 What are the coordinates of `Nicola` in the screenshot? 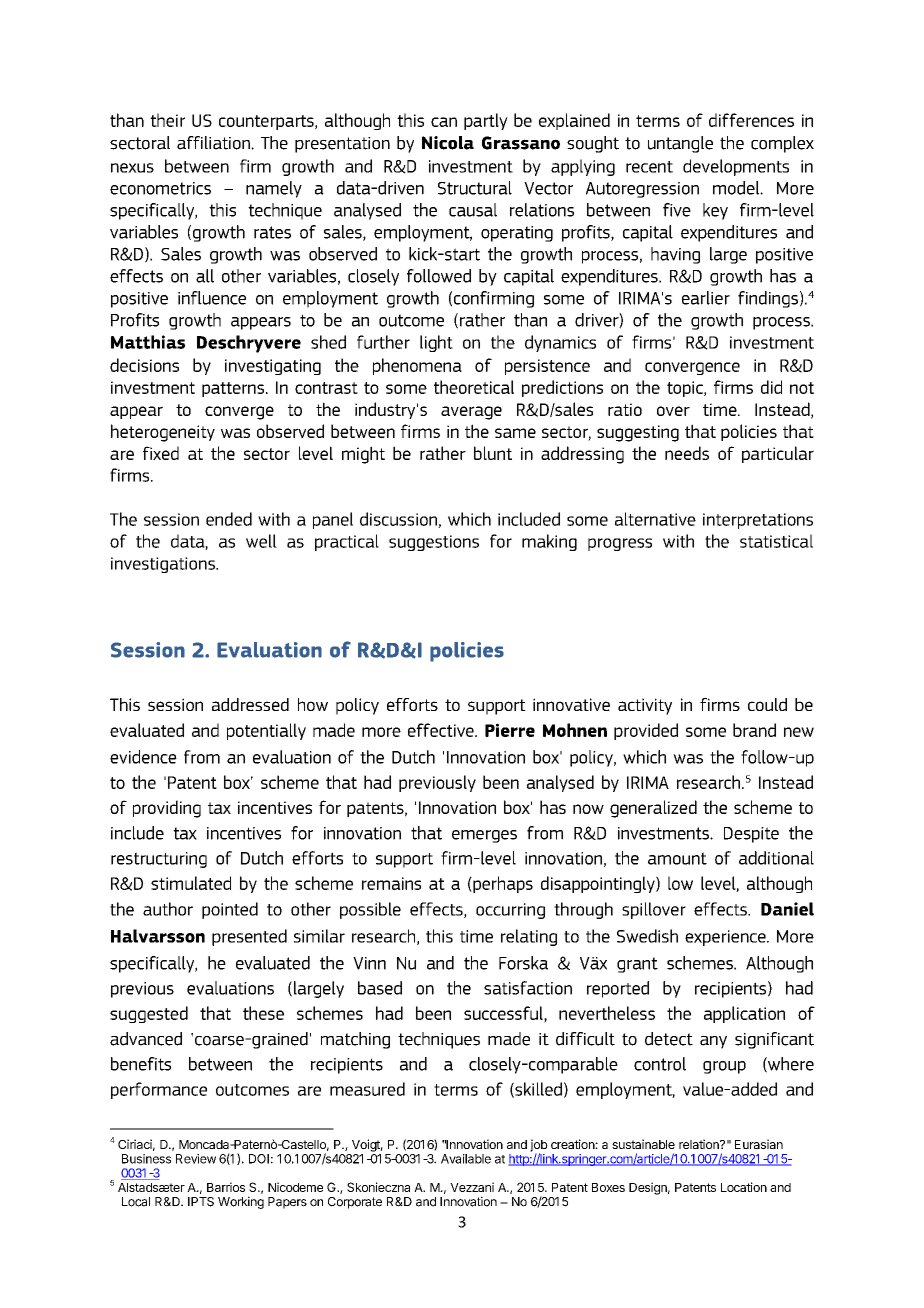 It's located at (448, 143).
